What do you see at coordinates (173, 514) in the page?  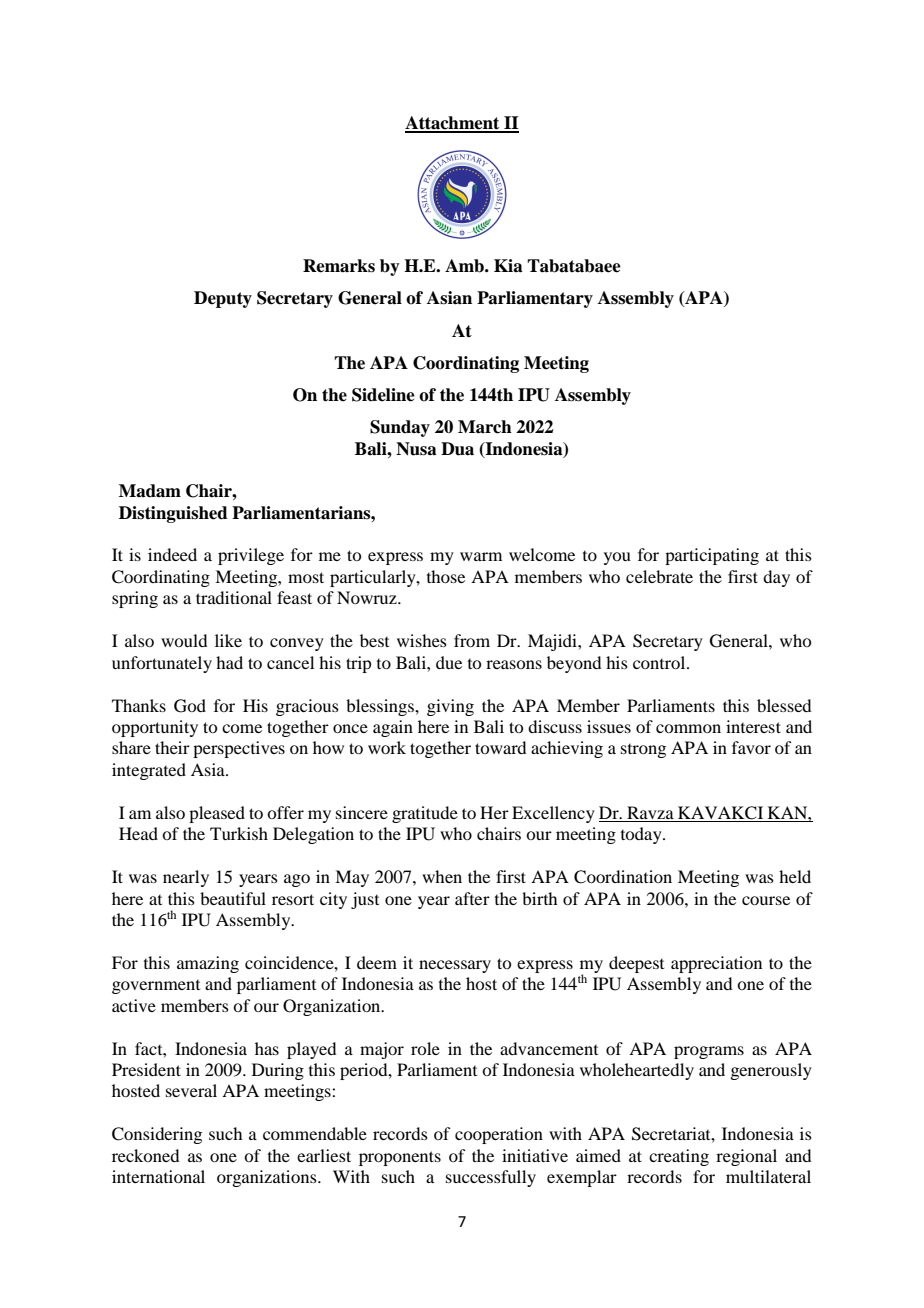 I see `Distinguished` at bounding box center [173, 514].
